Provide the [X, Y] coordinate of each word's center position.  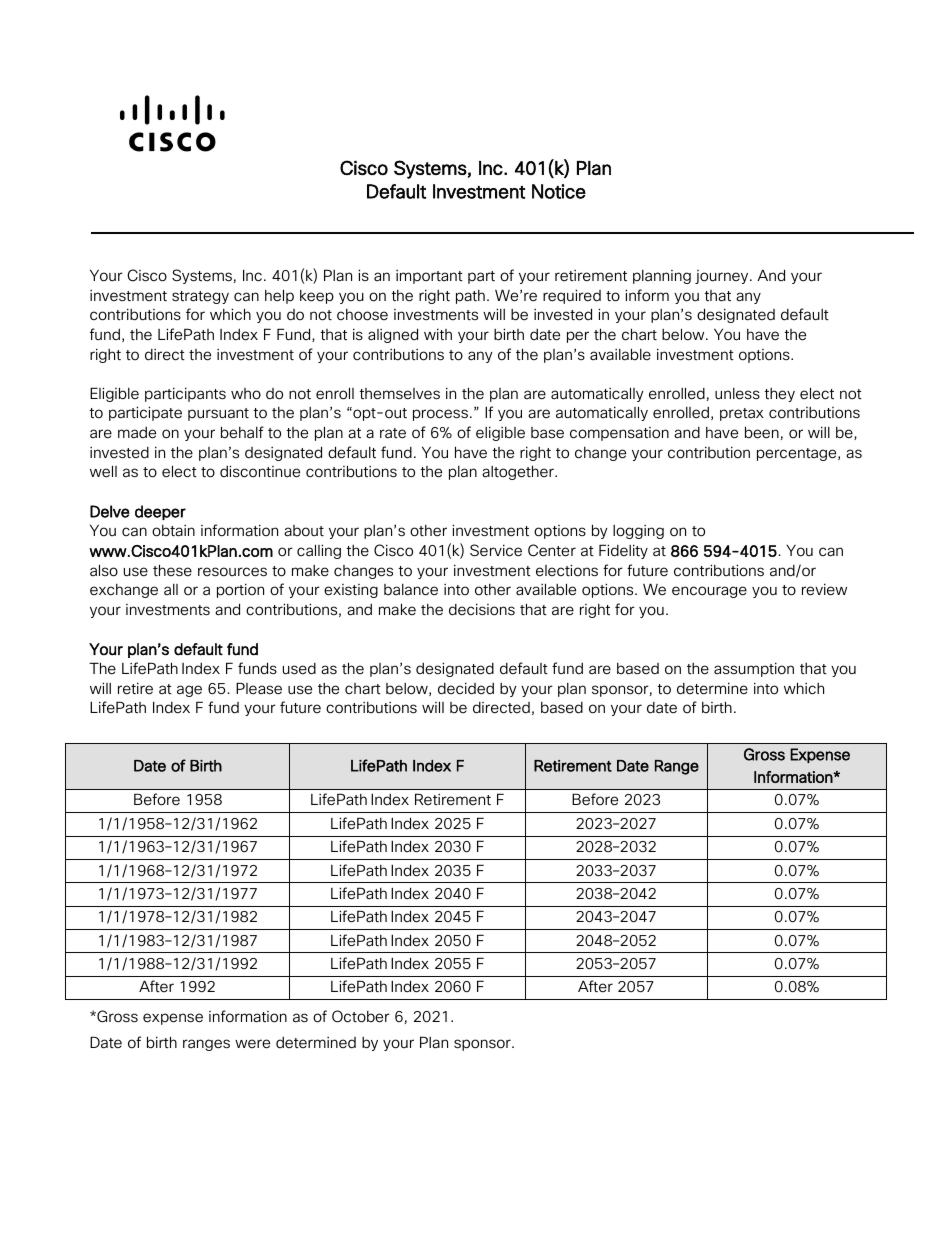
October [361, 1016]
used [299, 669]
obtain [173, 531]
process [440, 415]
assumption [754, 669]
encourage [709, 592]
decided [466, 688]
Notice [559, 191]
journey [723, 277]
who [246, 394]
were [252, 1044]
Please [259, 688]
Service [496, 550]
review [824, 589]
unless [737, 394]
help [279, 296]
